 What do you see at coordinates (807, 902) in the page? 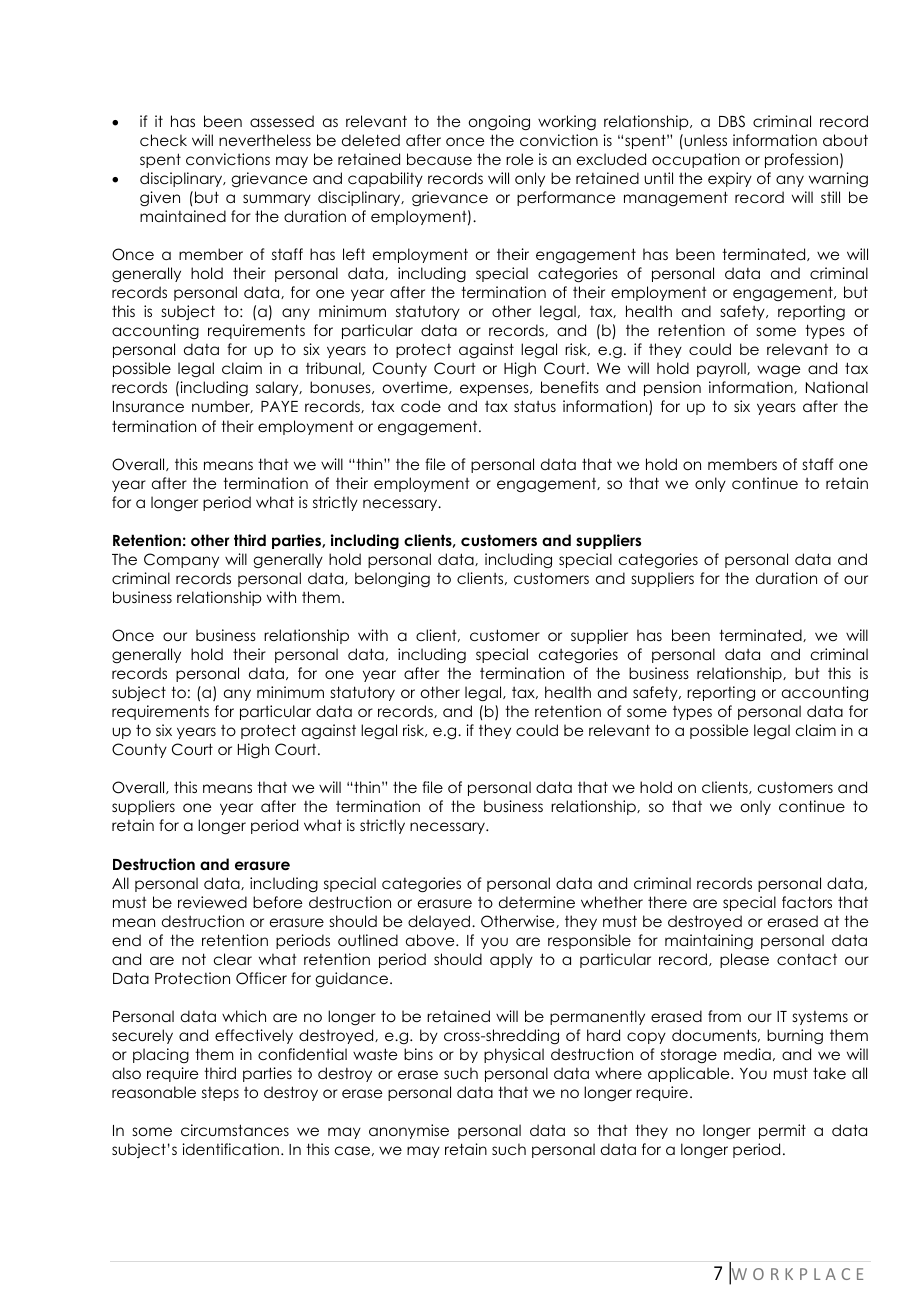
I see `factors` at bounding box center [807, 902].
